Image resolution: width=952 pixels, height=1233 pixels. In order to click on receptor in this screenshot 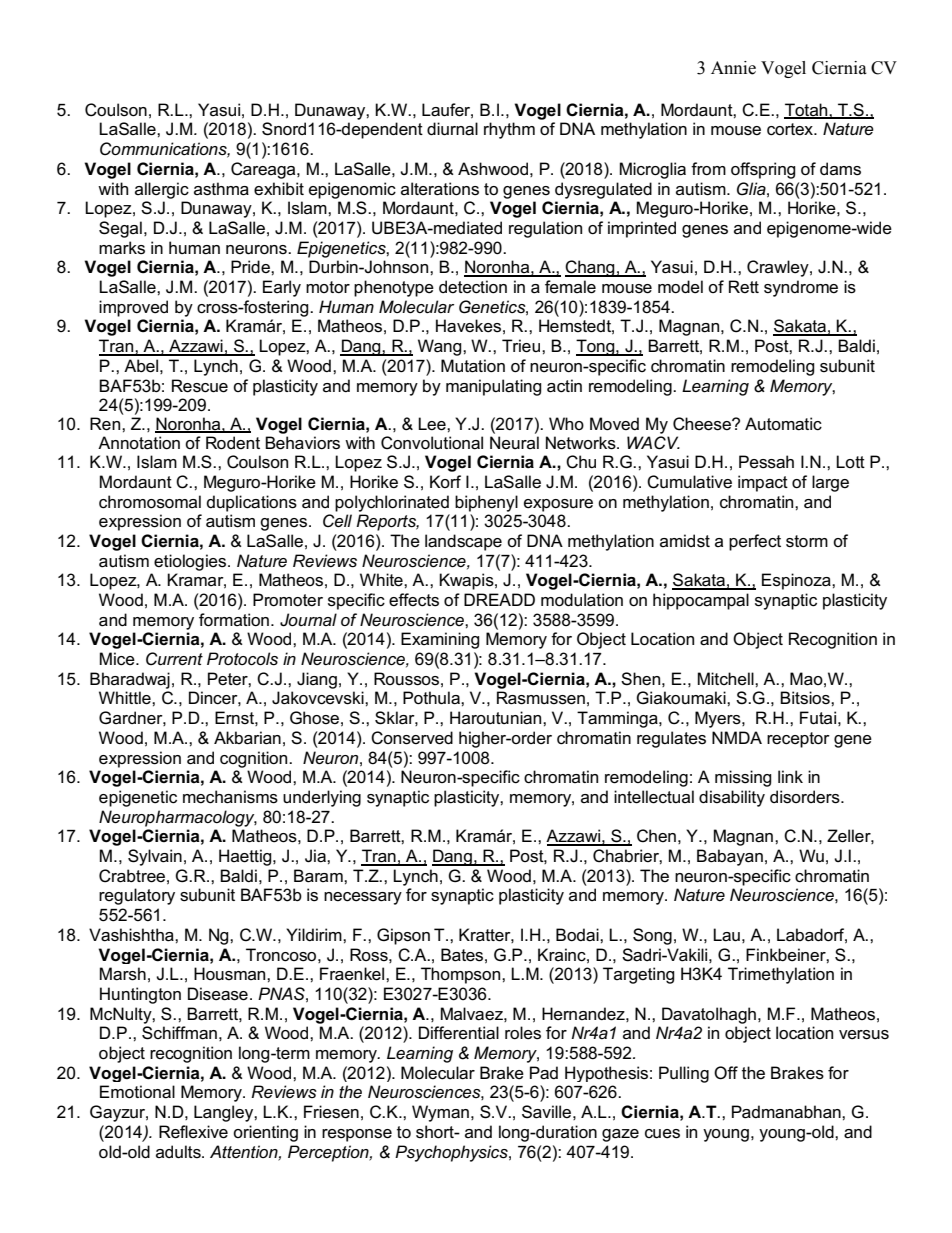, I will do `click(798, 740)`.
